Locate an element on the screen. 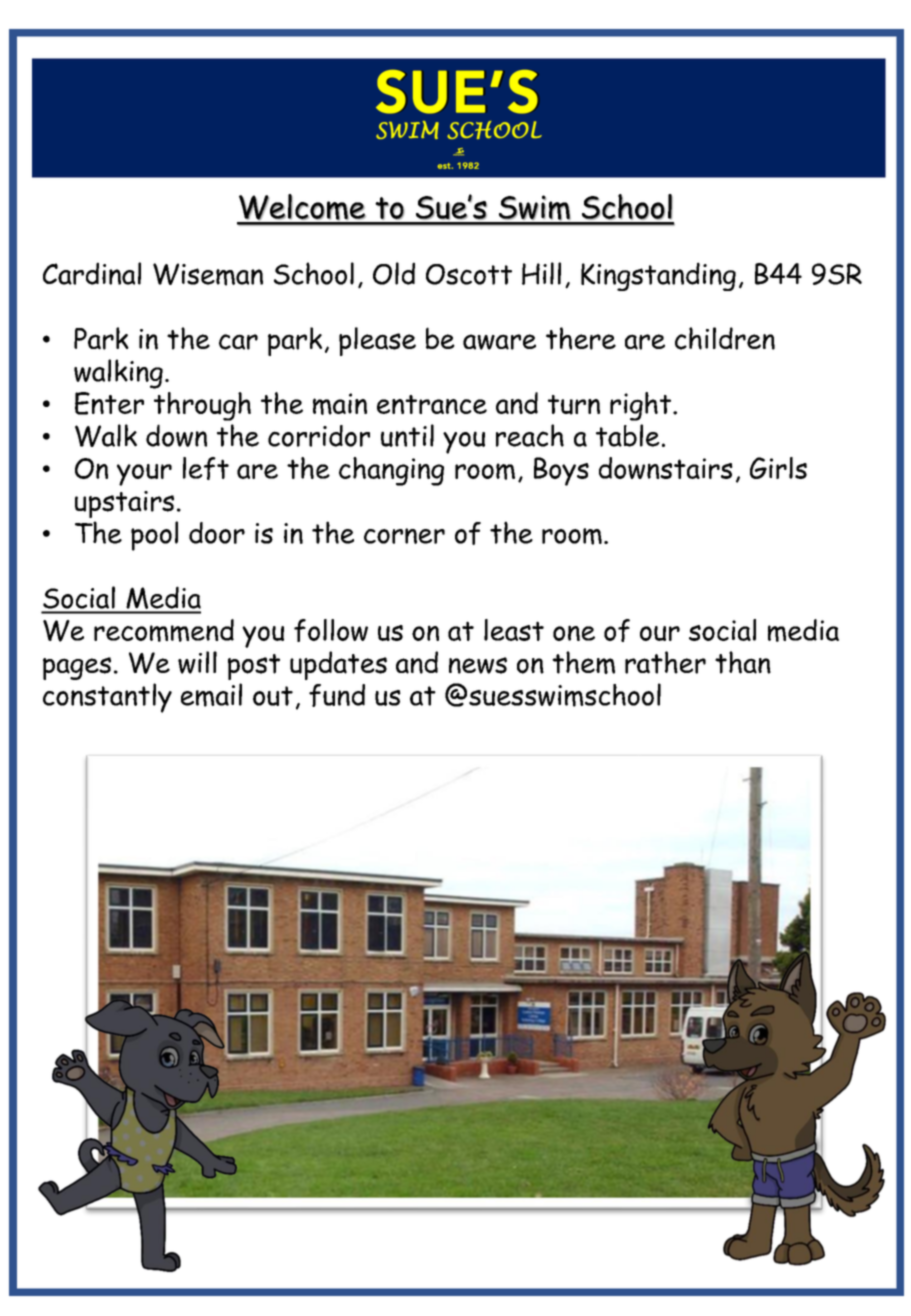 The width and height of the screenshot is (911, 1316). corner is located at coordinates (404, 536).
